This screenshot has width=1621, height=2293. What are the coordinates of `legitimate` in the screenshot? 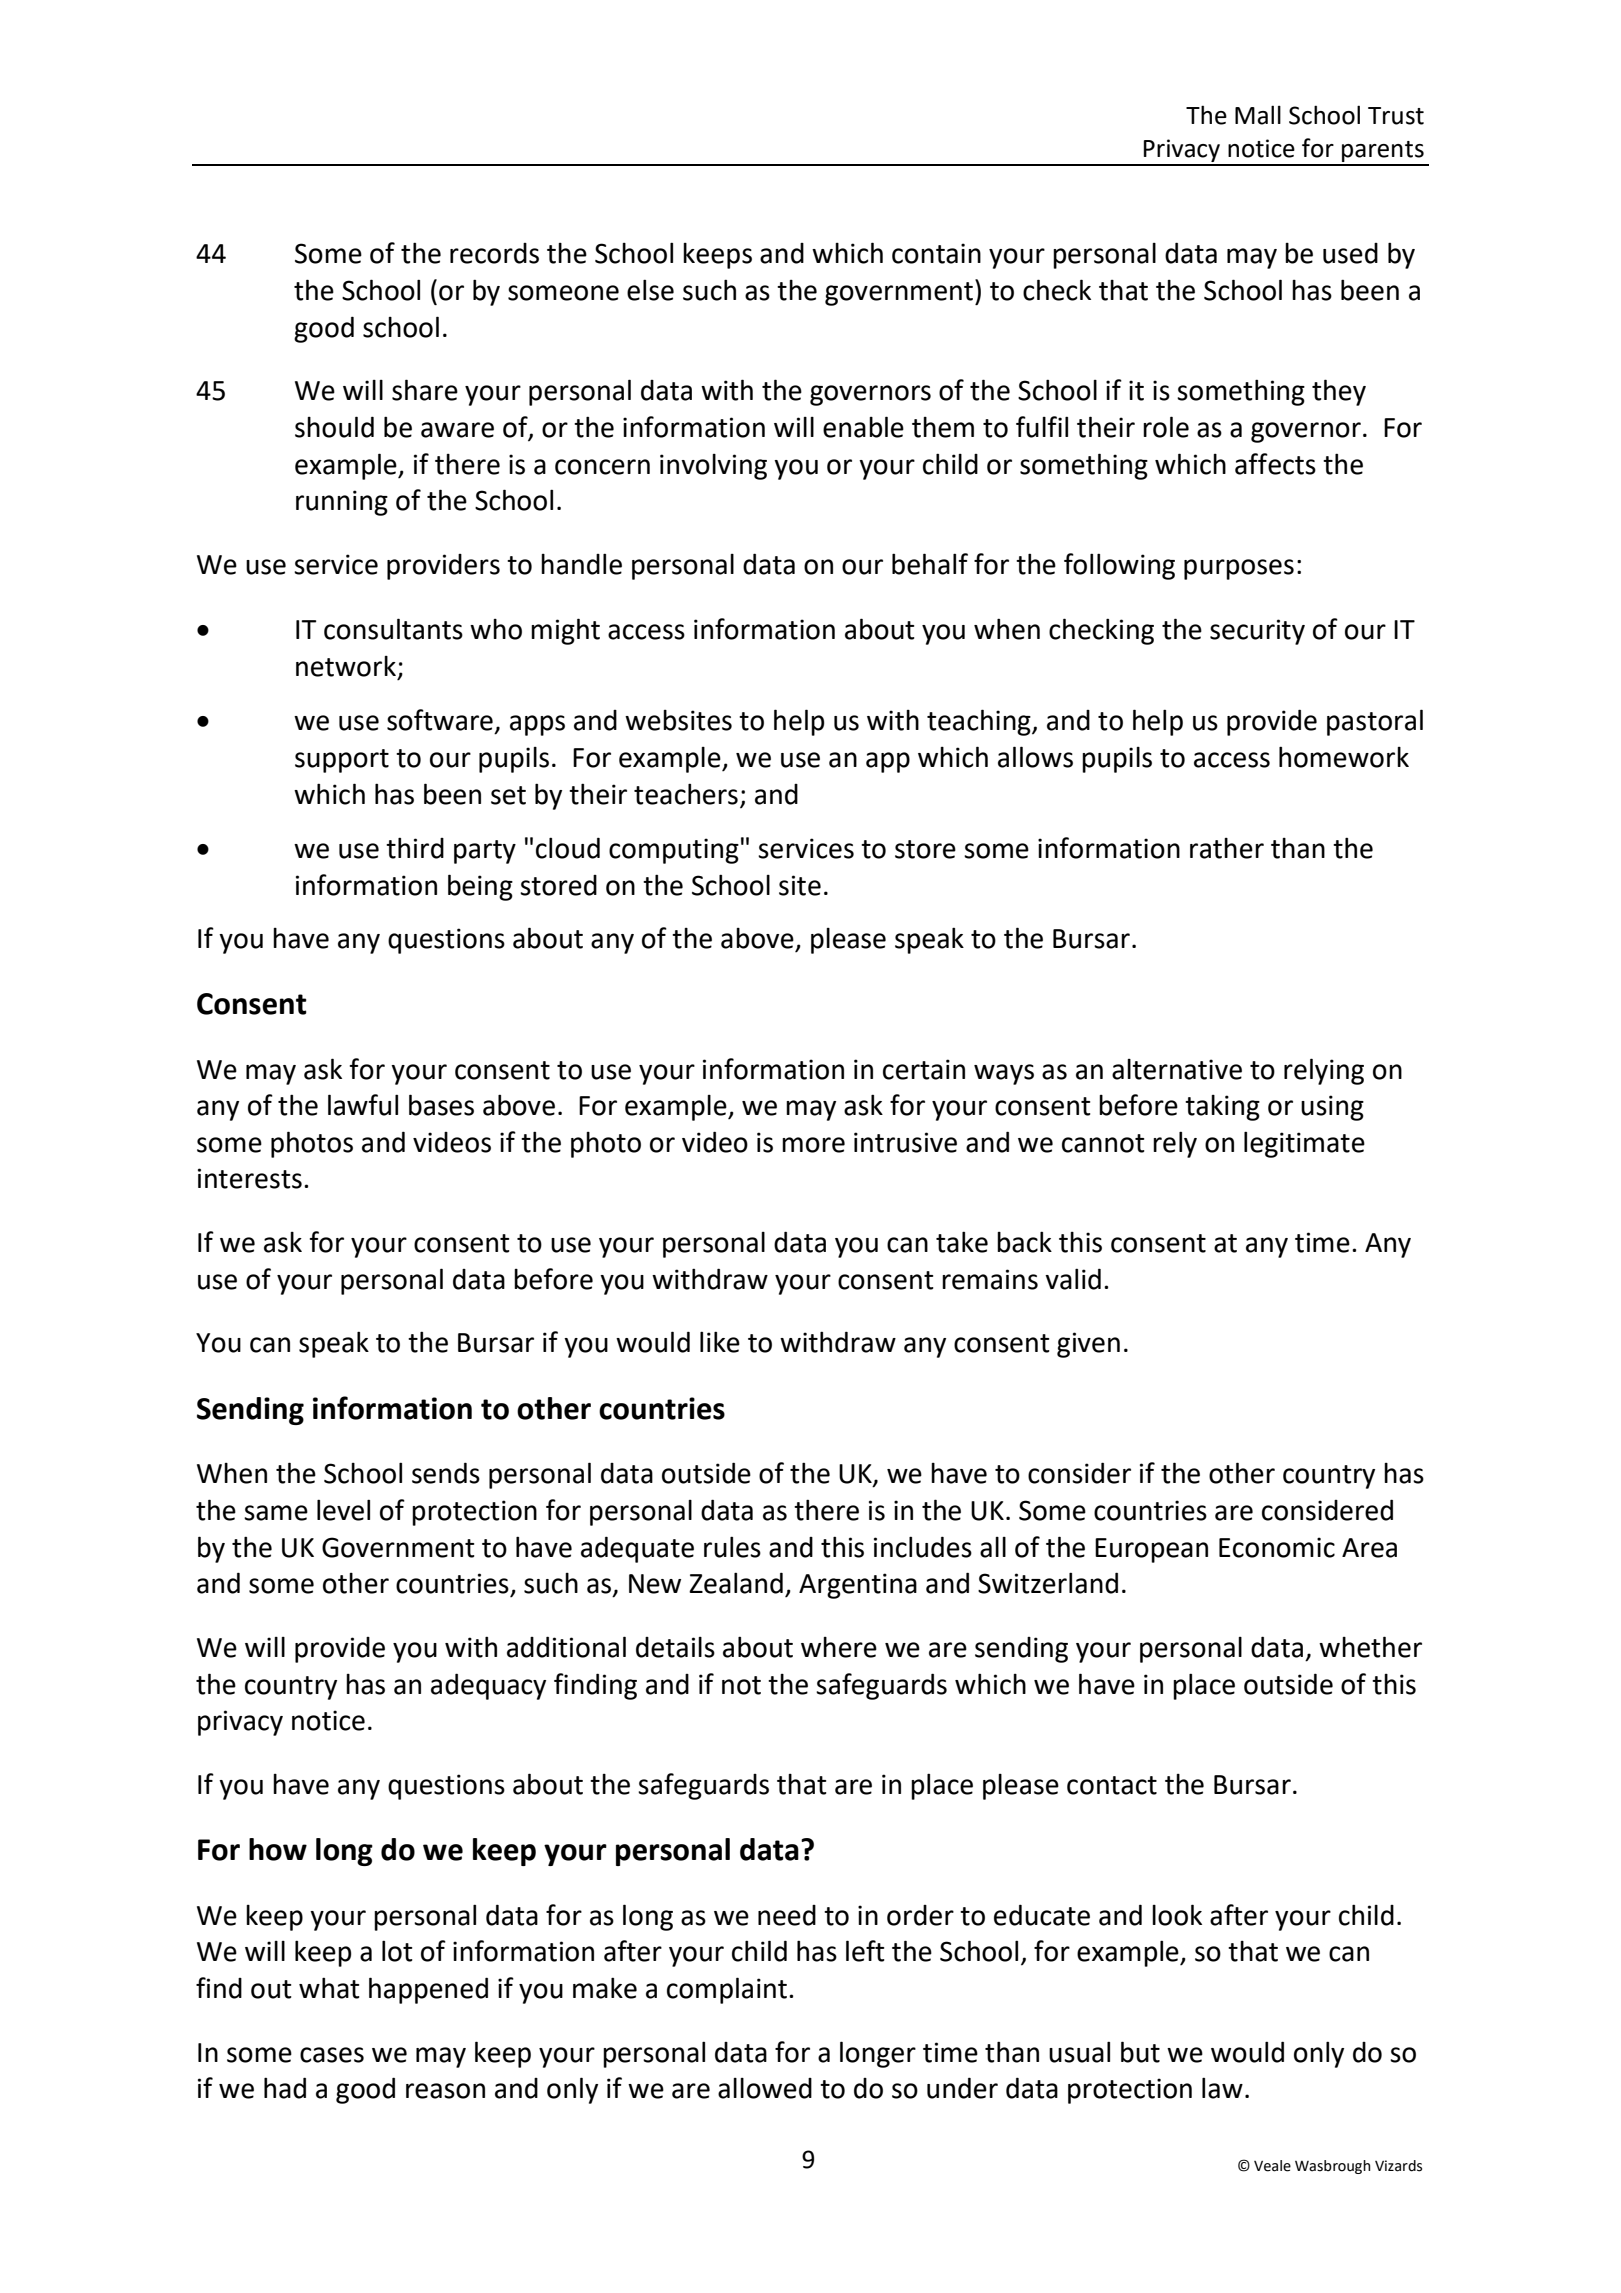 It's located at (1304, 1144).
